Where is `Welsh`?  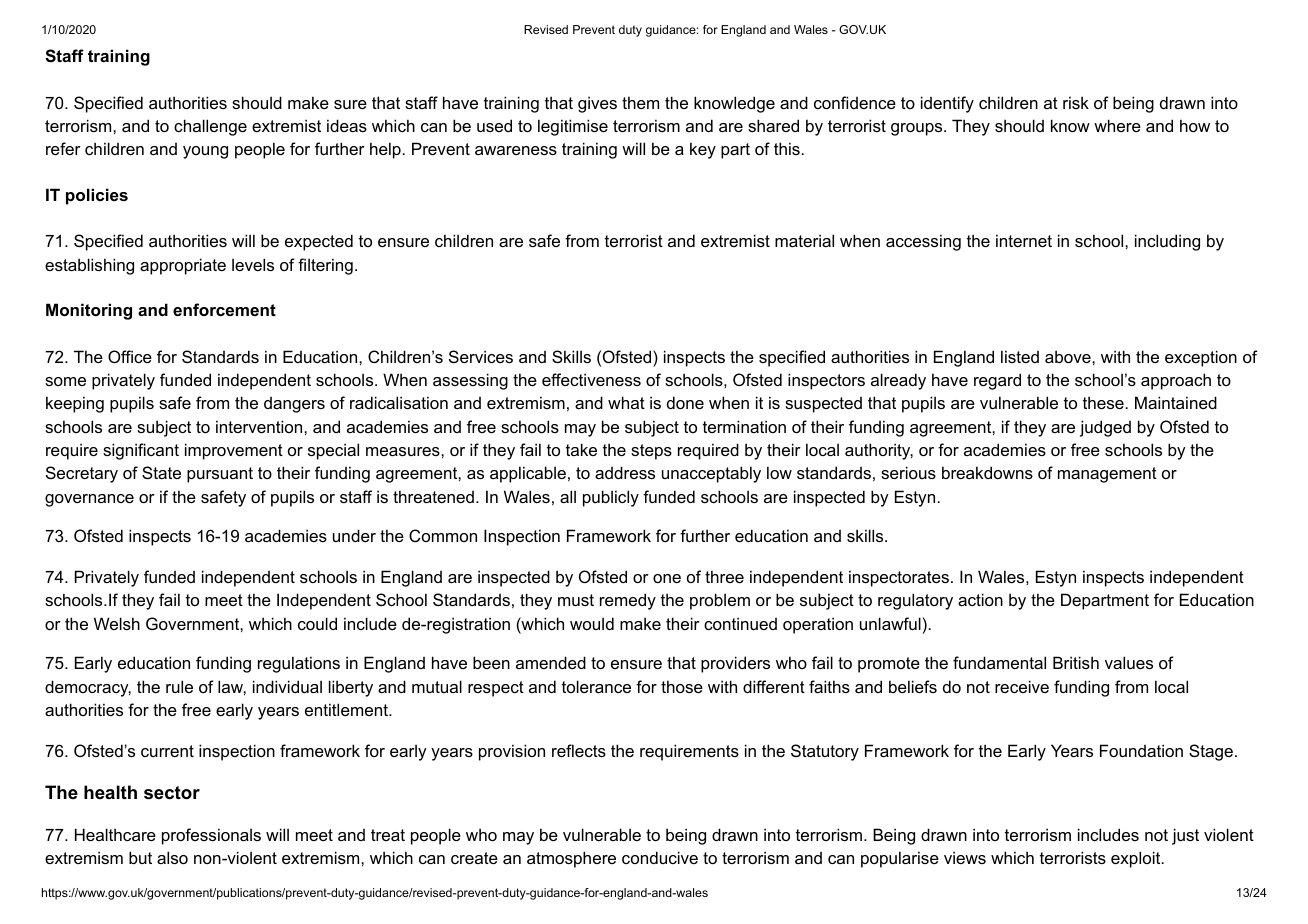 Welsh is located at coordinates (117, 623).
